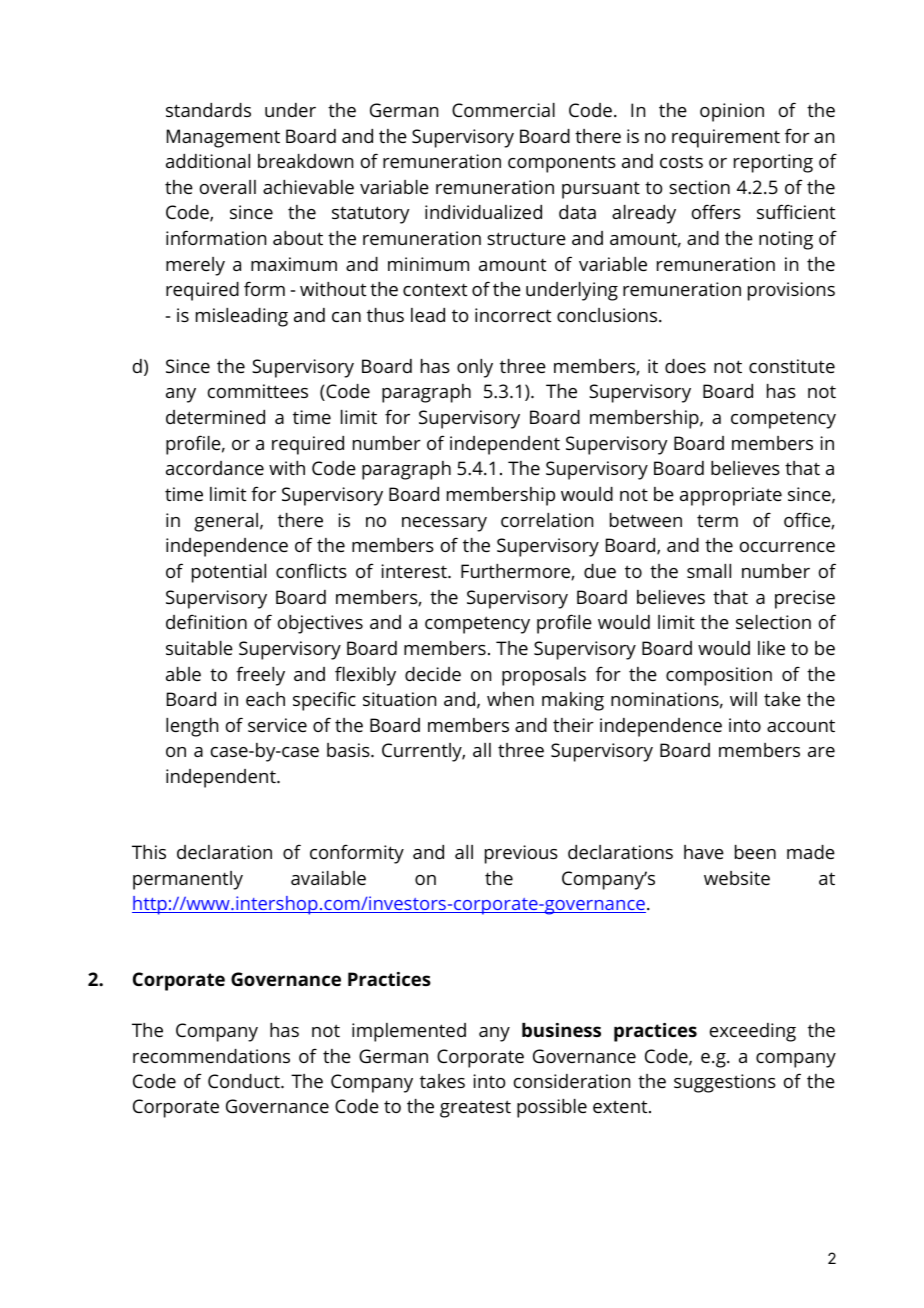  What do you see at coordinates (215, 468) in the image?
I see `accordance` at bounding box center [215, 468].
